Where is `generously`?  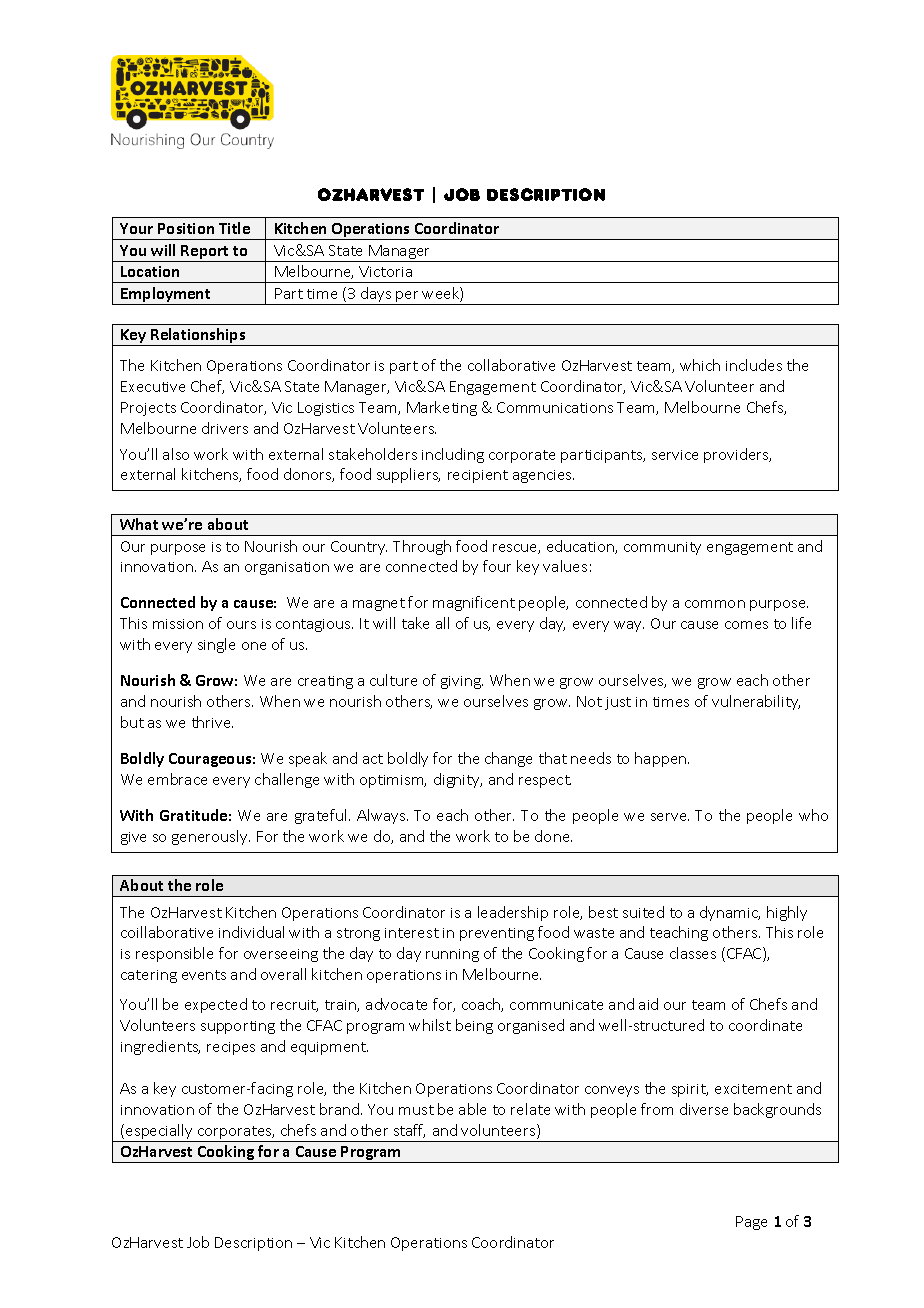
generously is located at coordinates (211, 837).
